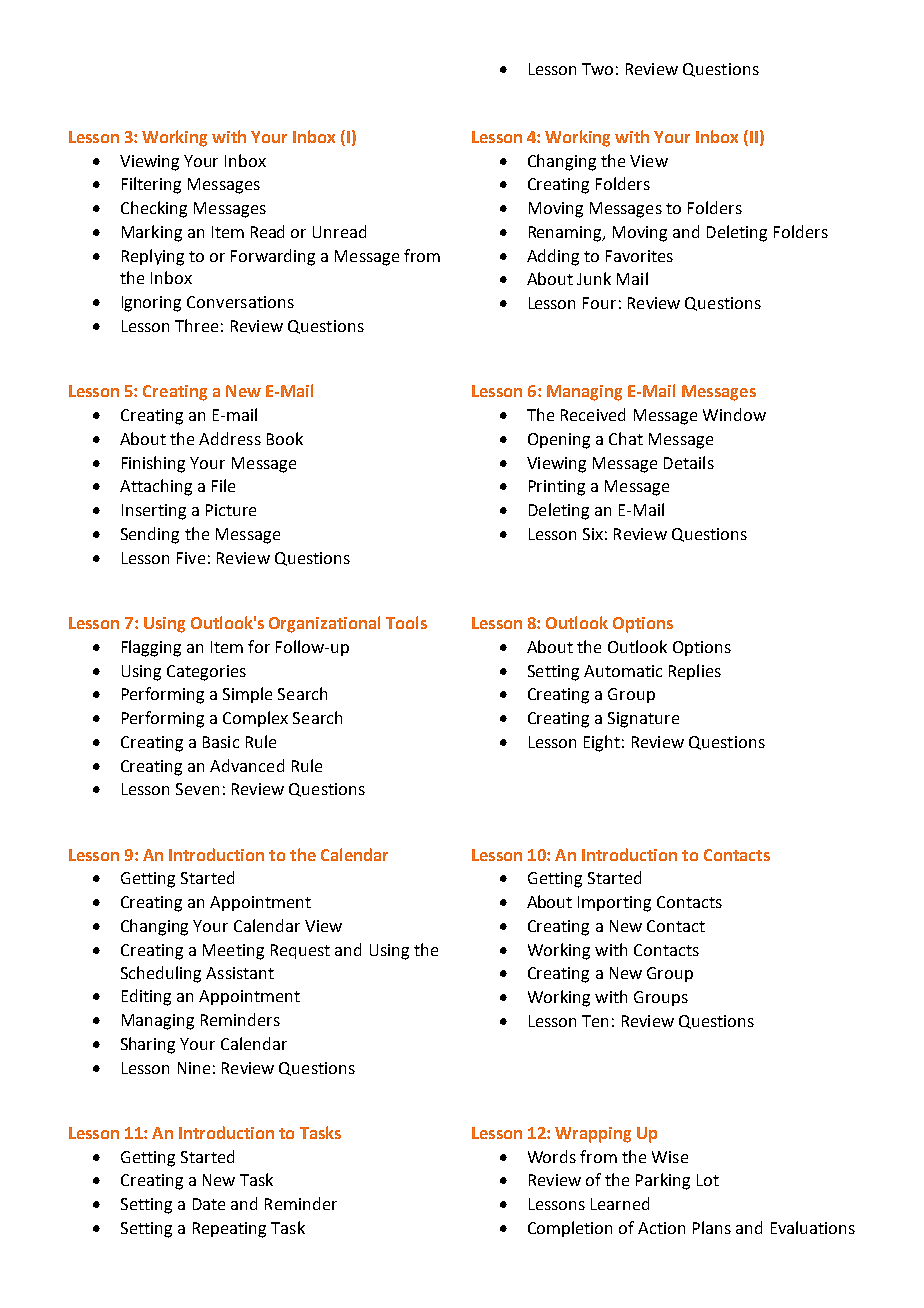  Describe the element at coordinates (552, 1156) in the screenshot. I see `Words` at that location.
